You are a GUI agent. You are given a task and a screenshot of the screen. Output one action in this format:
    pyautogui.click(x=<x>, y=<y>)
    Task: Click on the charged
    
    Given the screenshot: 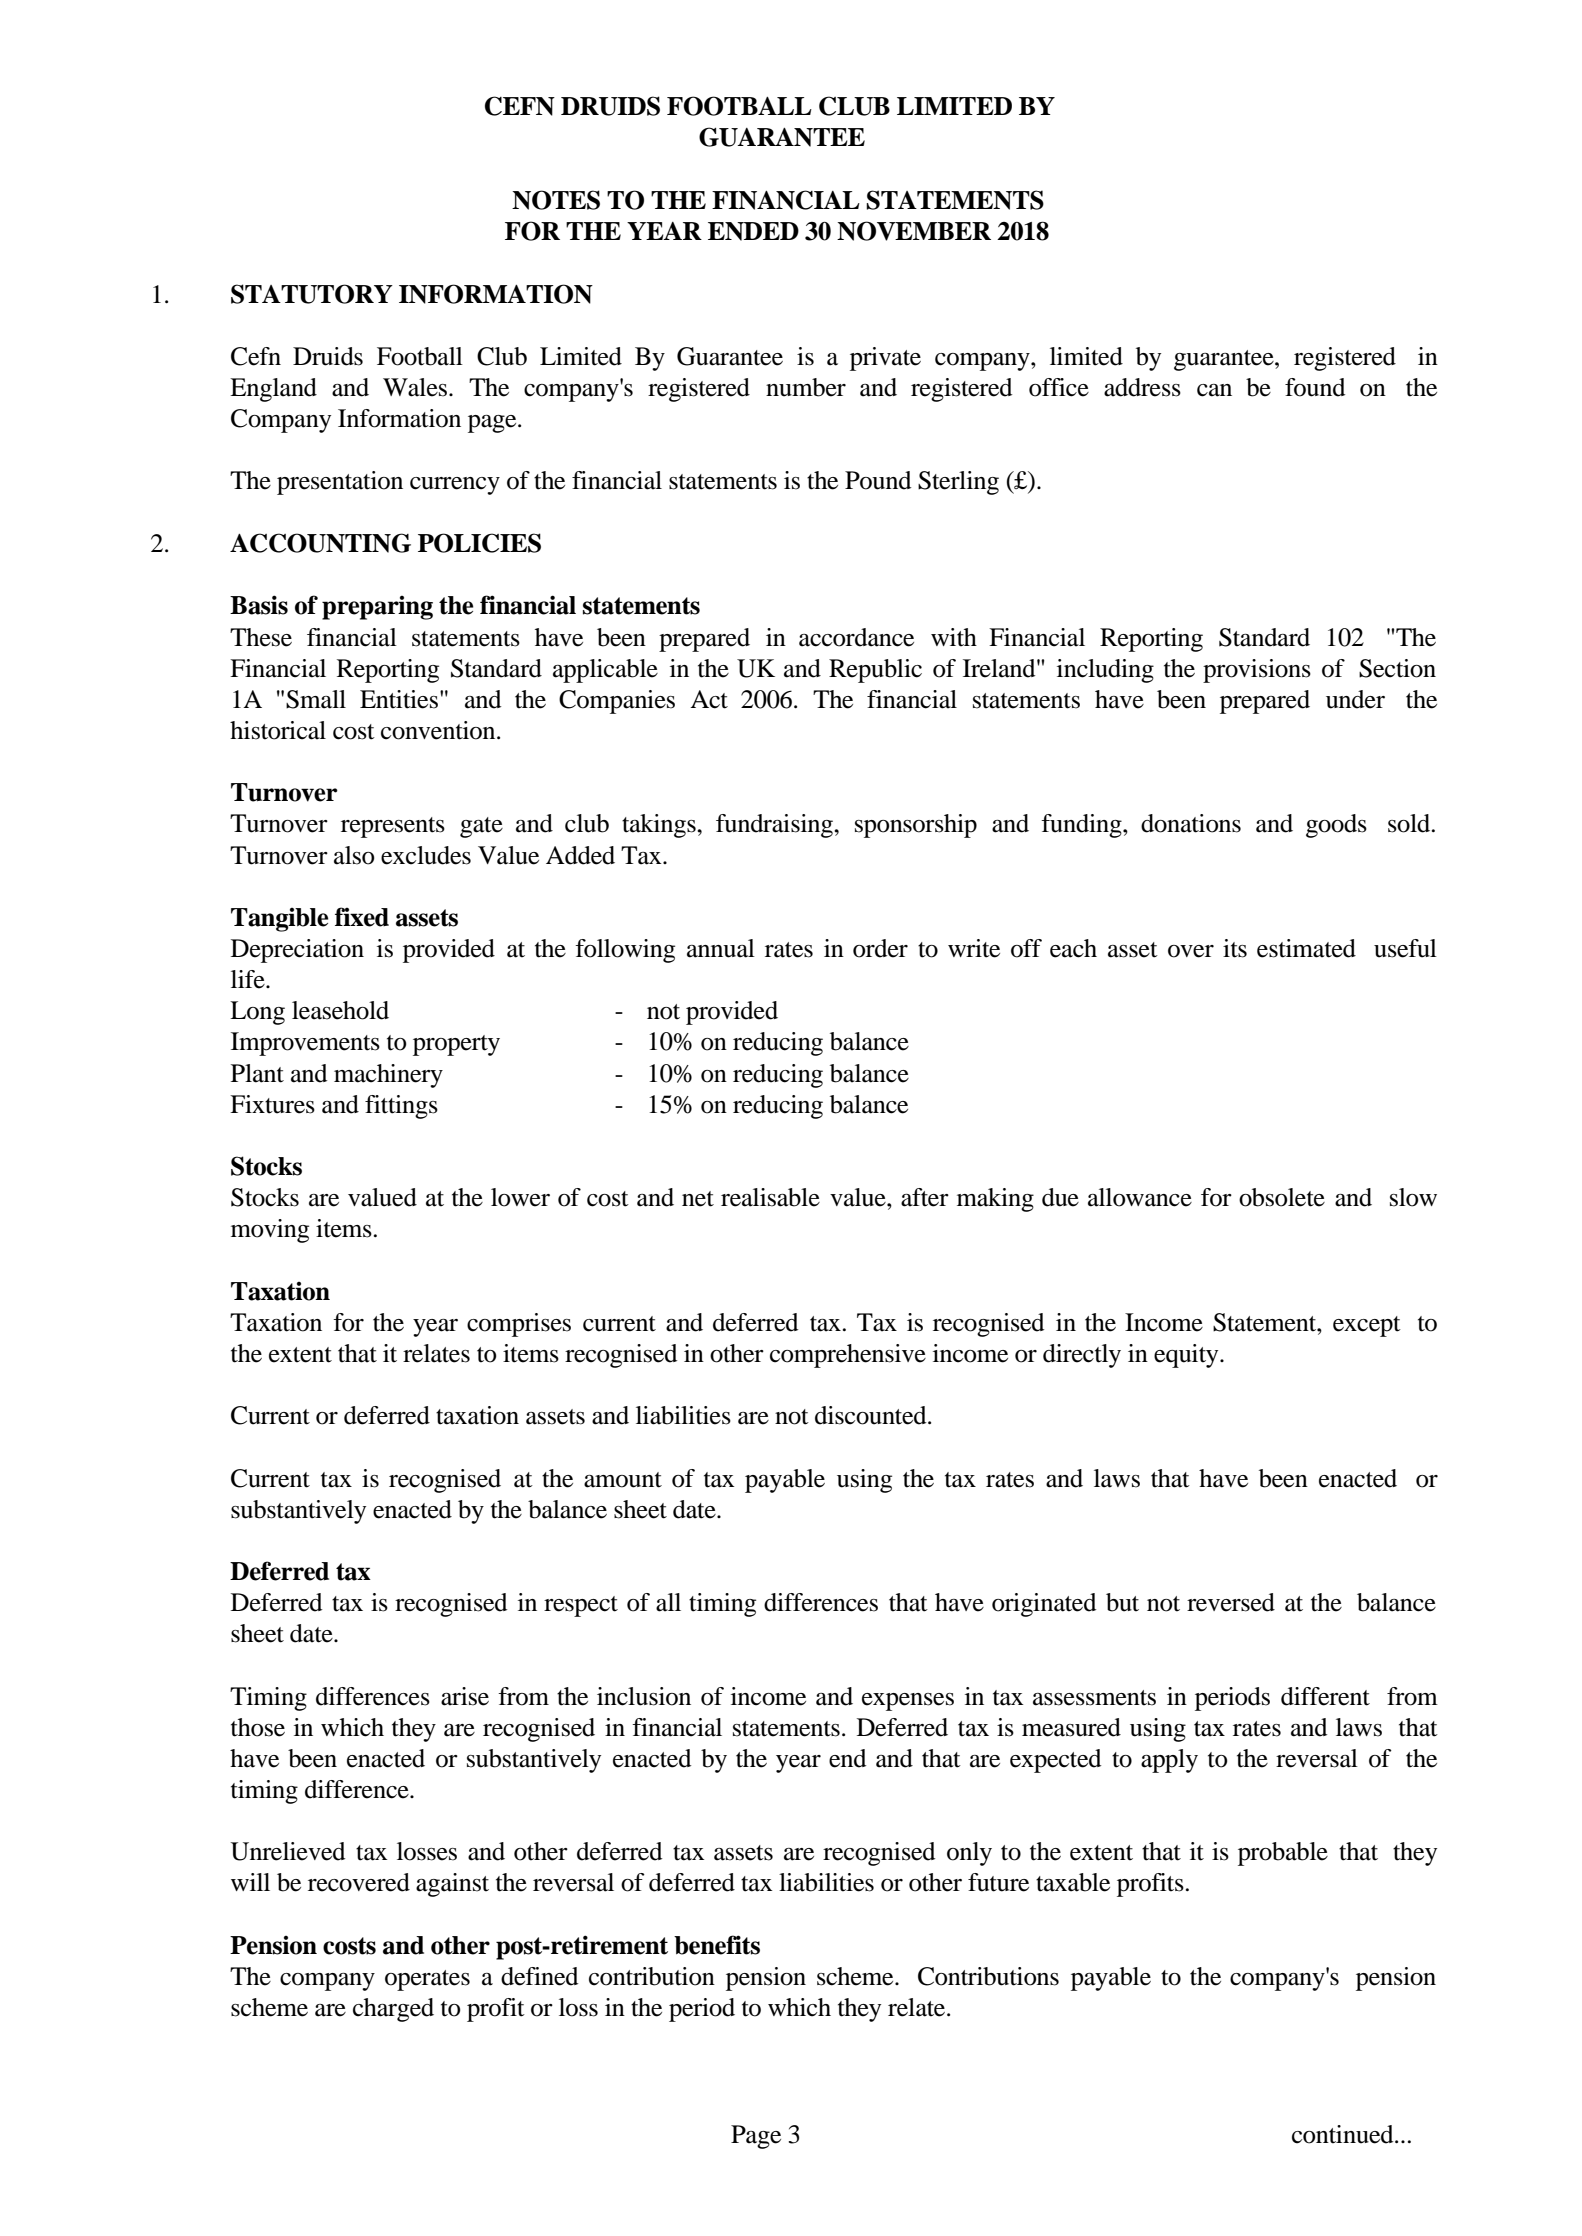 What is the action you would take?
    pyautogui.click(x=393, y=2010)
